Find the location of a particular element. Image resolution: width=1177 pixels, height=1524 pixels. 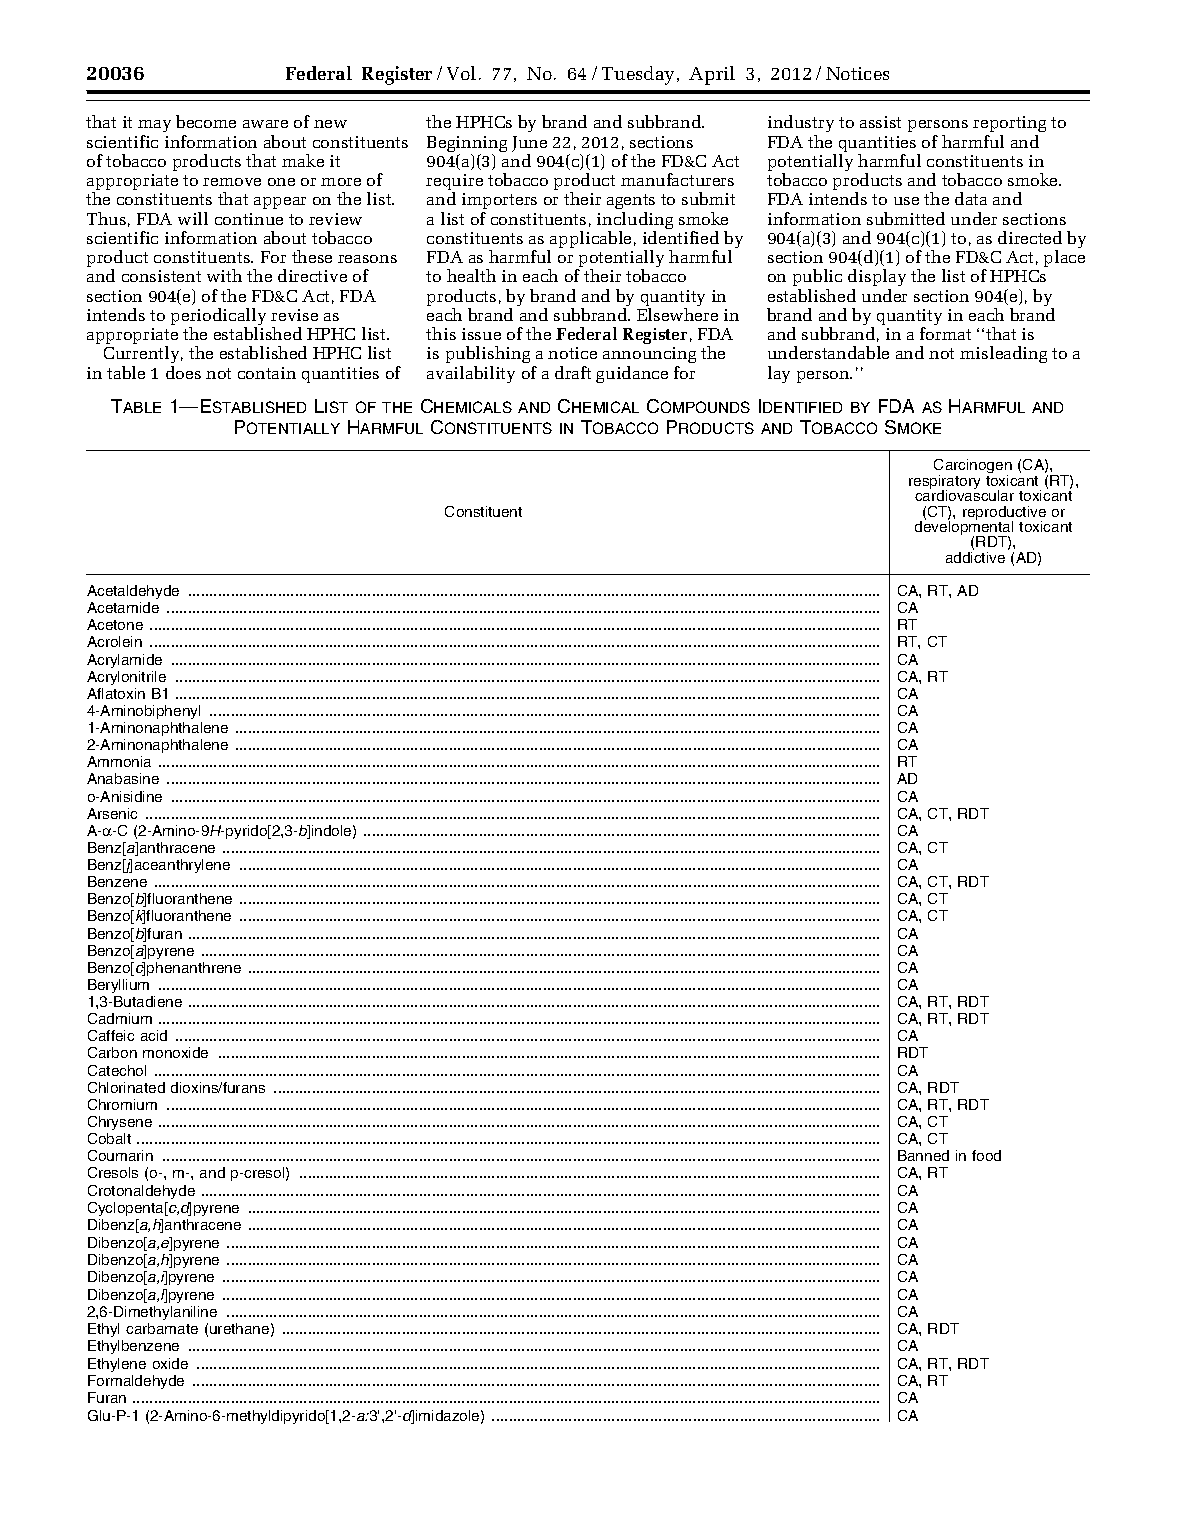

Formaldehyde is located at coordinates (136, 1382).
